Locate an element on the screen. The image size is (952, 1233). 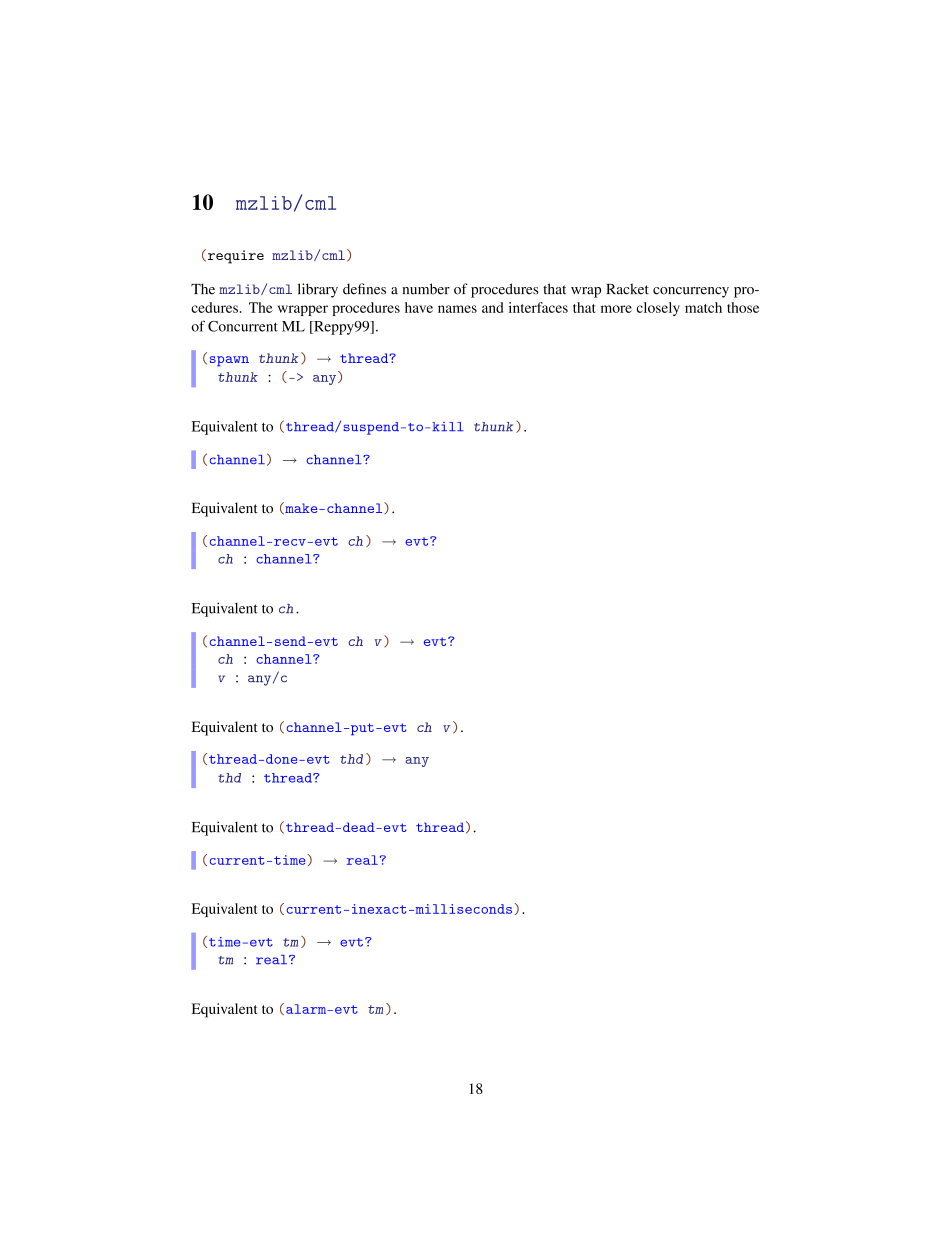
library is located at coordinates (318, 290).
